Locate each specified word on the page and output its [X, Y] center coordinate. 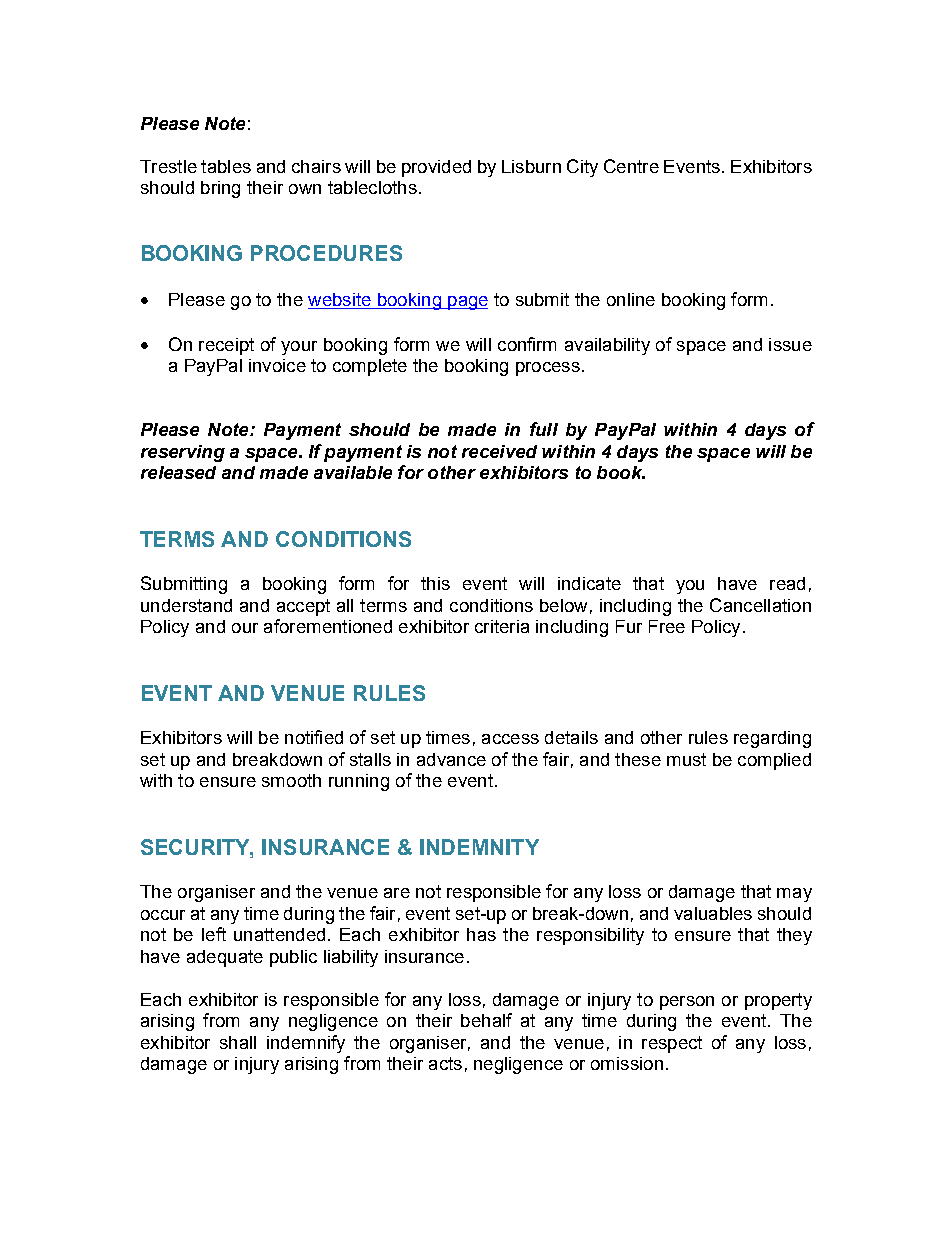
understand [186, 605]
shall [238, 1042]
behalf [486, 1020]
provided [436, 168]
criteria [502, 626]
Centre [631, 166]
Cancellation [760, 605]
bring [220, 189]
